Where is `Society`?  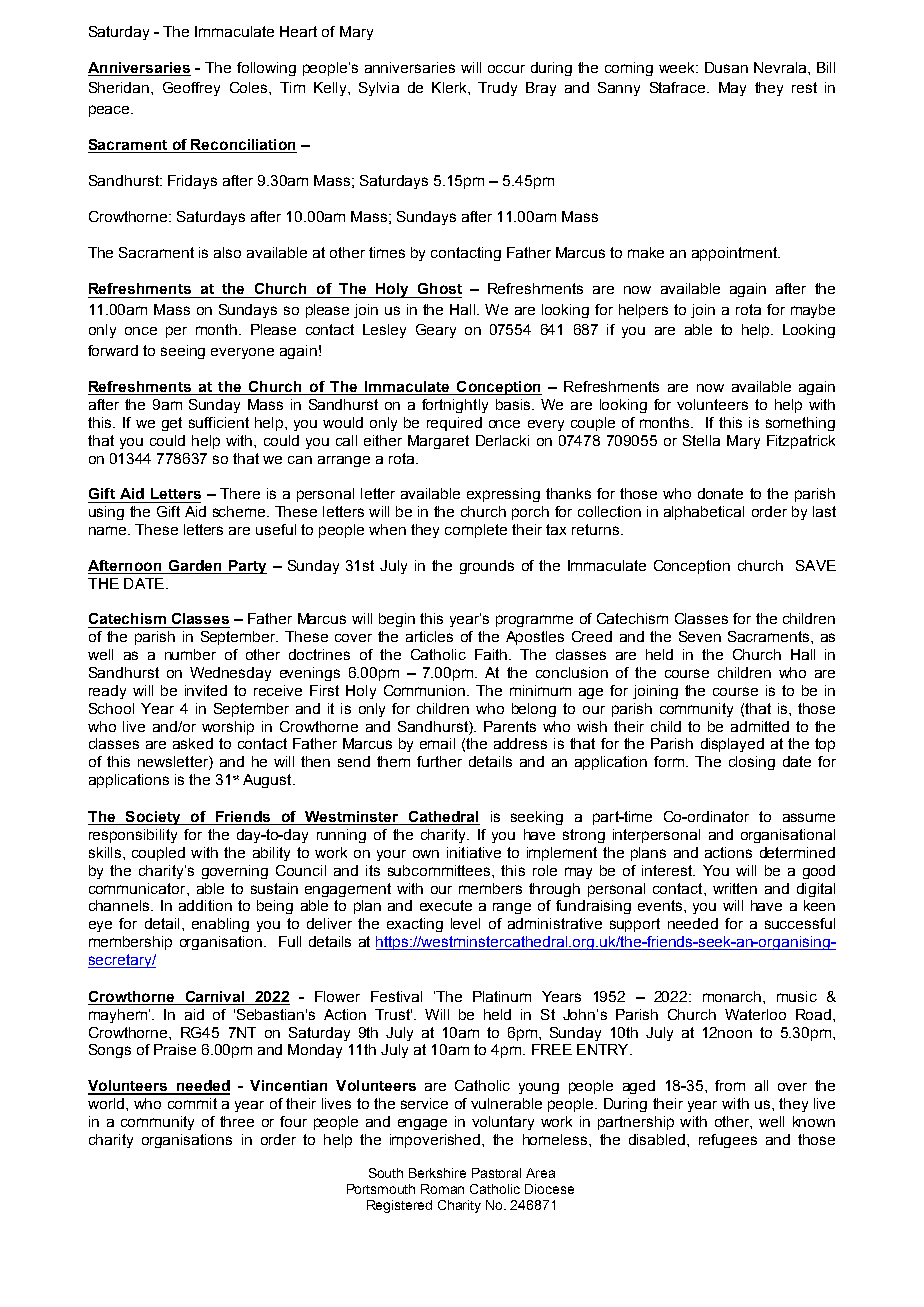 Society is located at coordinates (153, 818).
